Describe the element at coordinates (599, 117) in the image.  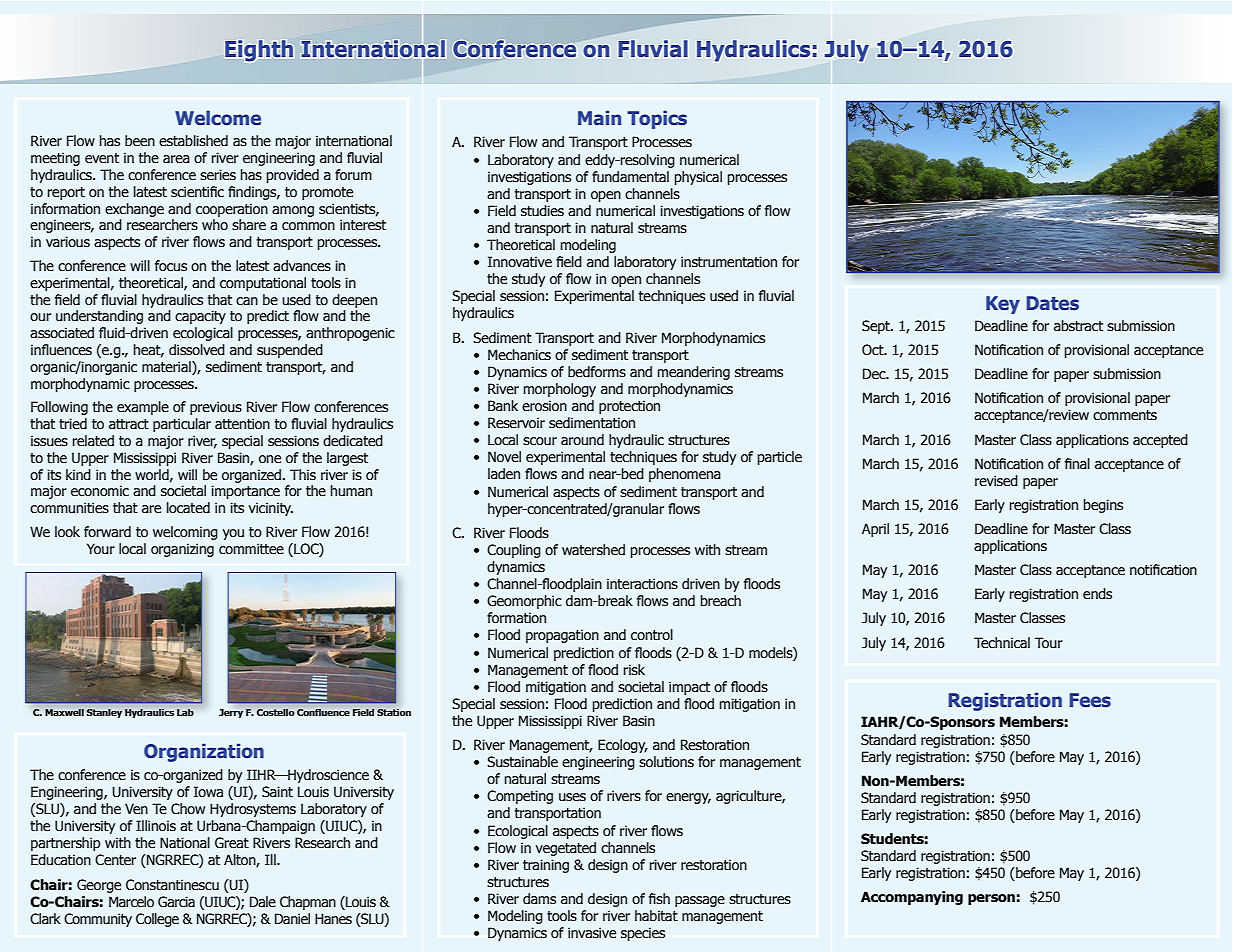
I see `Main` at that location.
